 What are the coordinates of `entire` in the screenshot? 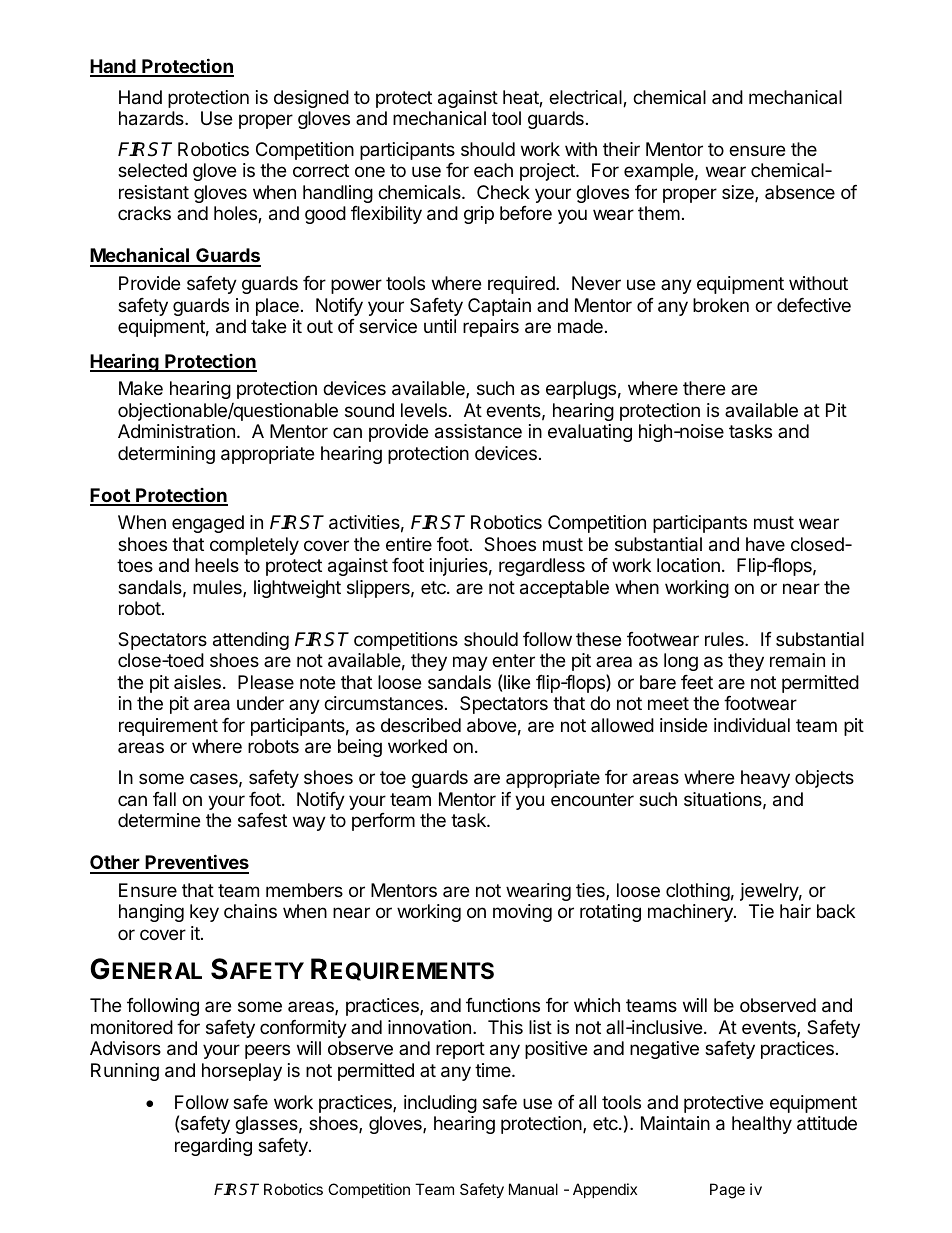 It's located at (409, 544).
